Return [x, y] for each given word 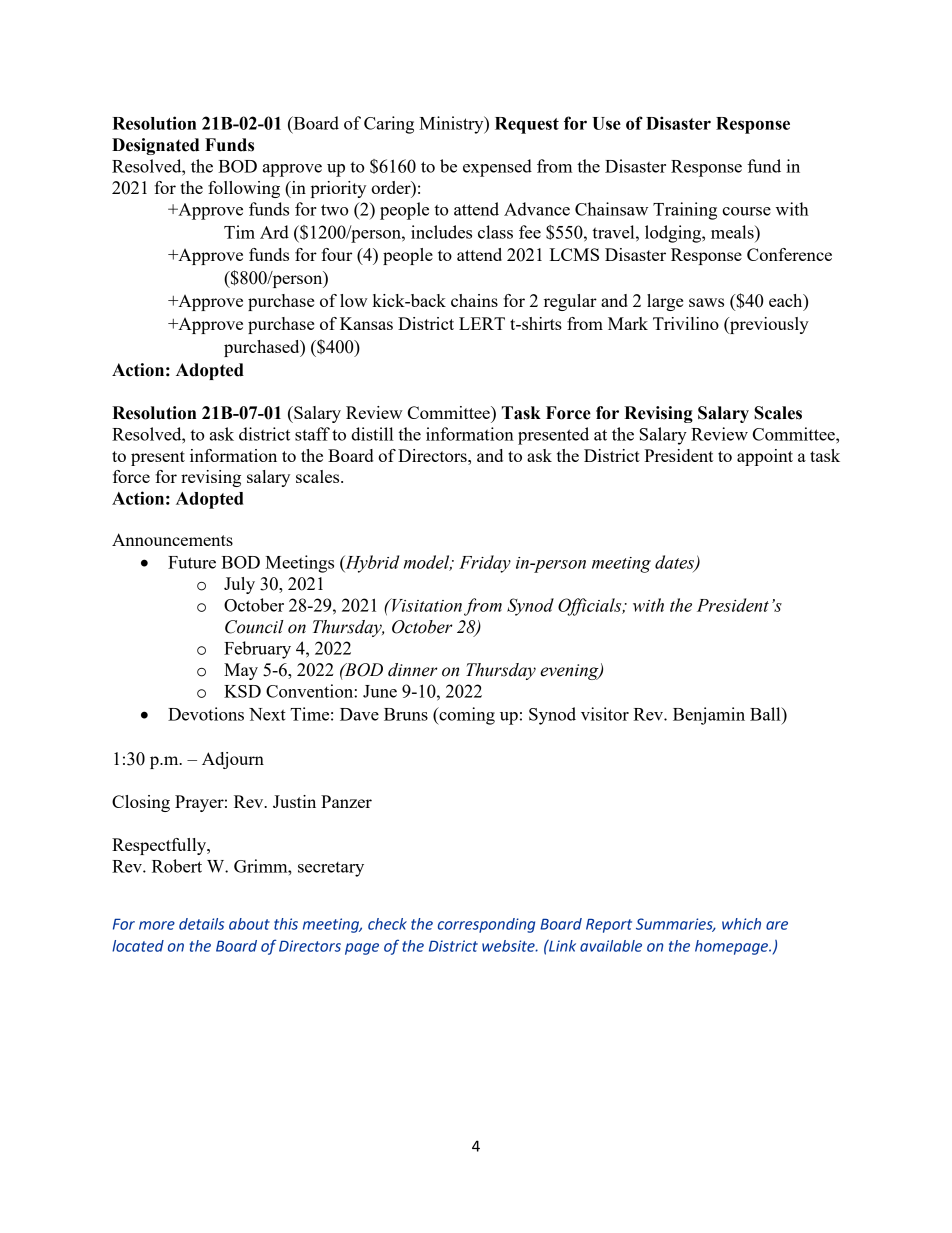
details [201, 924]
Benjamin [709, 716]
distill [372, 434]
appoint [765, 457]
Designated [155, 146]
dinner [413, 670]
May [241, 671]
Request [527, 125]
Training [685, 211]
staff [312, 434]
